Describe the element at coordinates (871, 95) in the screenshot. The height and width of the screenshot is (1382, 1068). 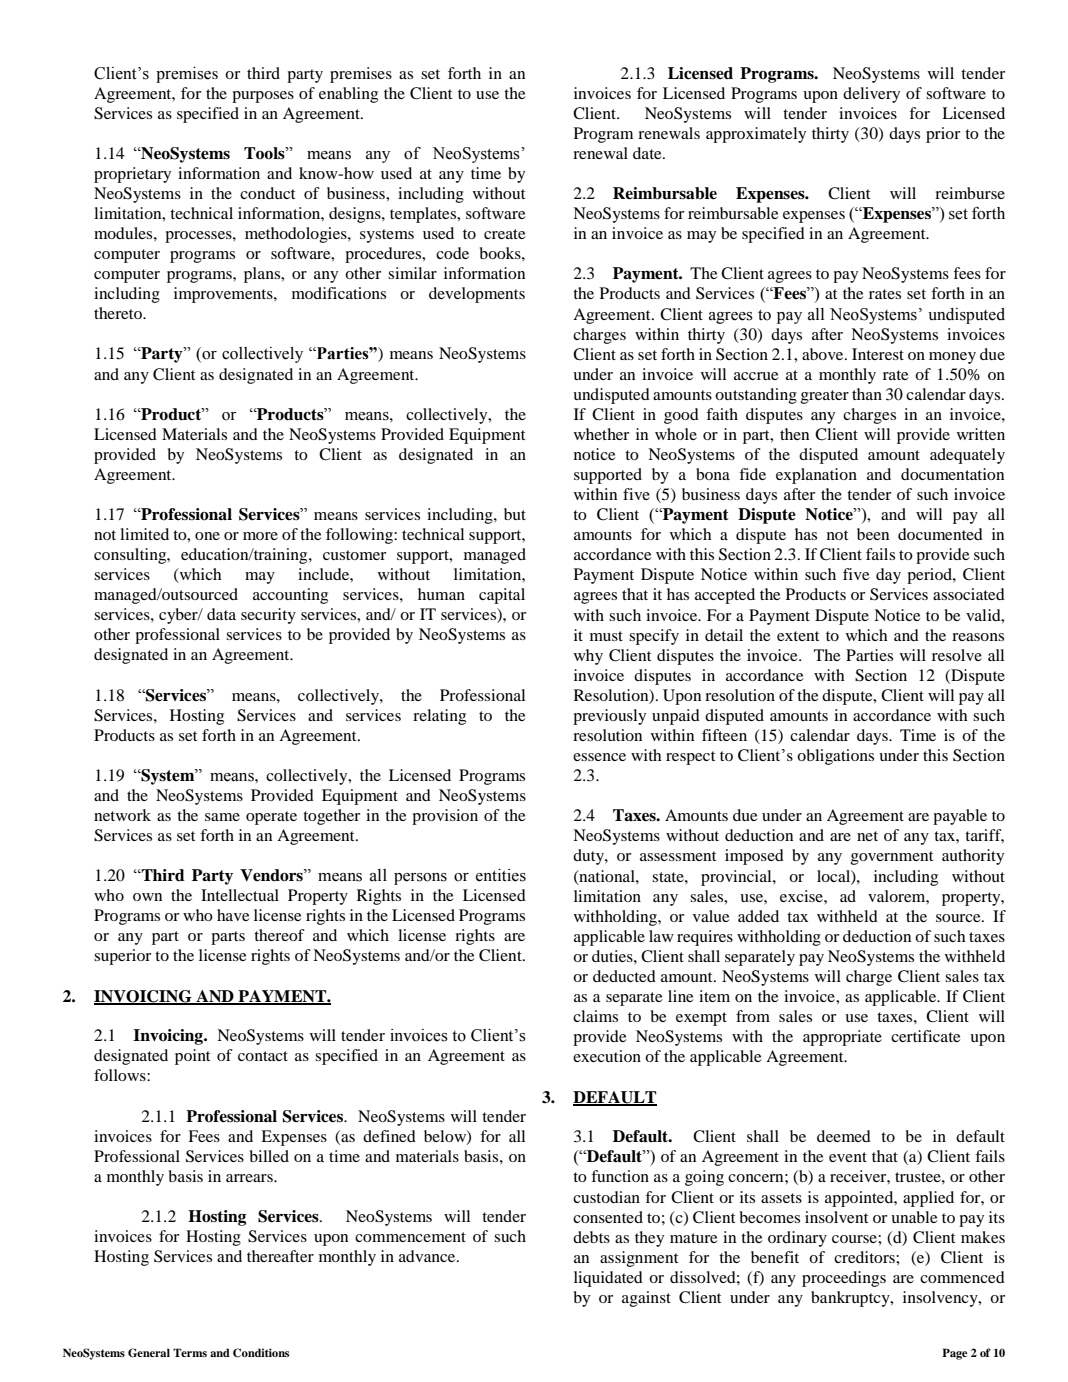
I see `delivery` at that location.
